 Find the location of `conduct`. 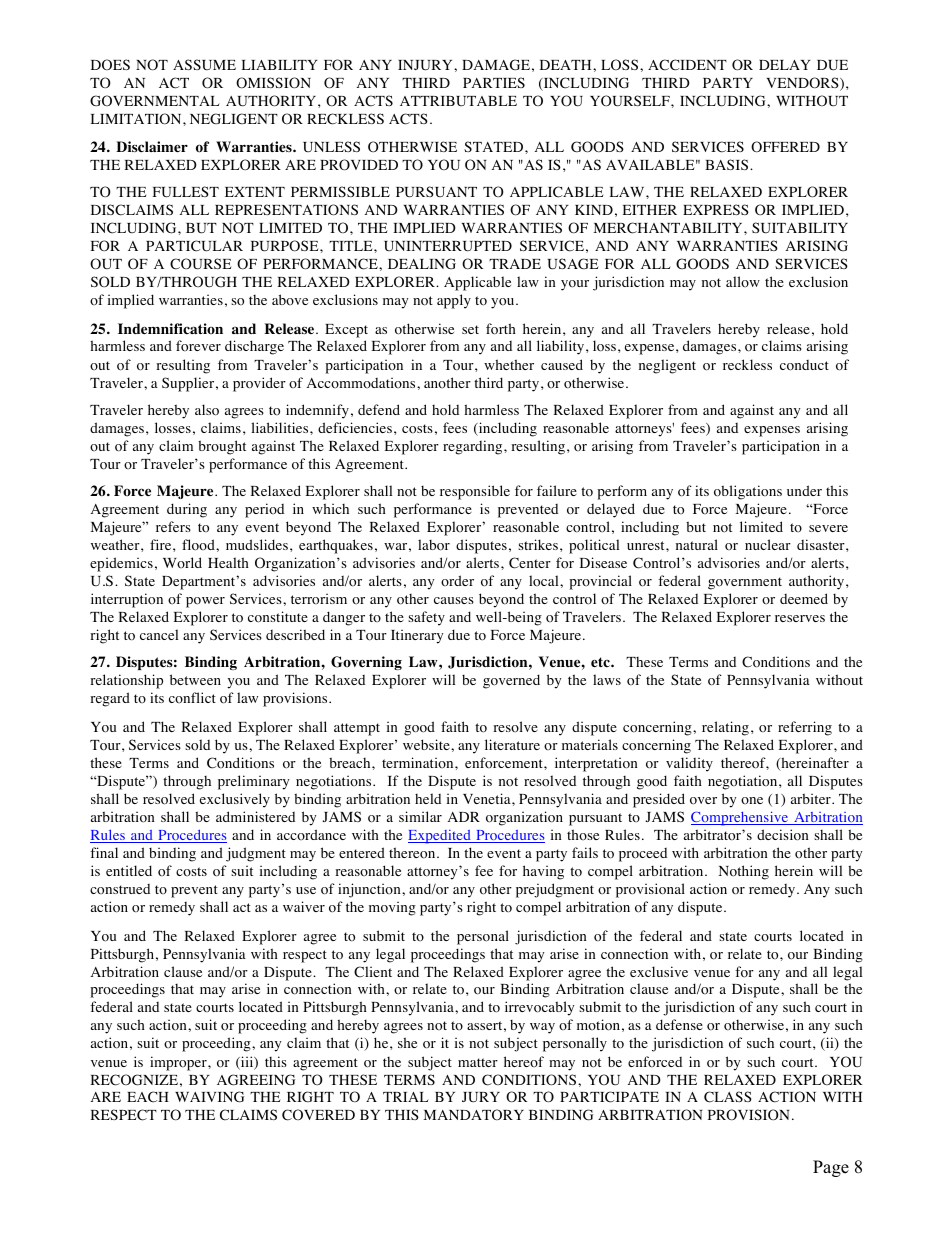

conduct is located at coordinates (804, 365).
